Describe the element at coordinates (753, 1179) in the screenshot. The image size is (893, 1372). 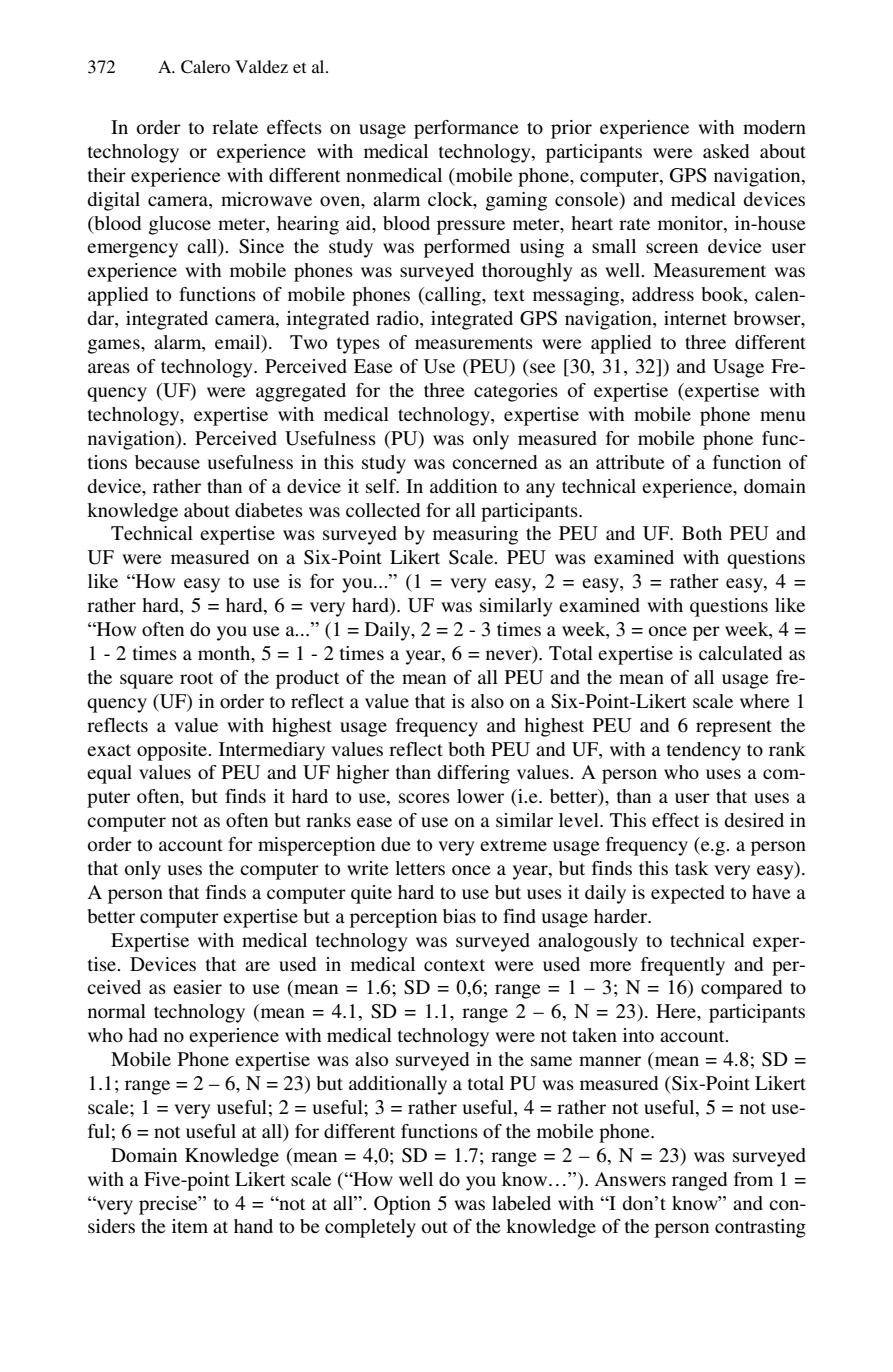
I see `from` at that location.
